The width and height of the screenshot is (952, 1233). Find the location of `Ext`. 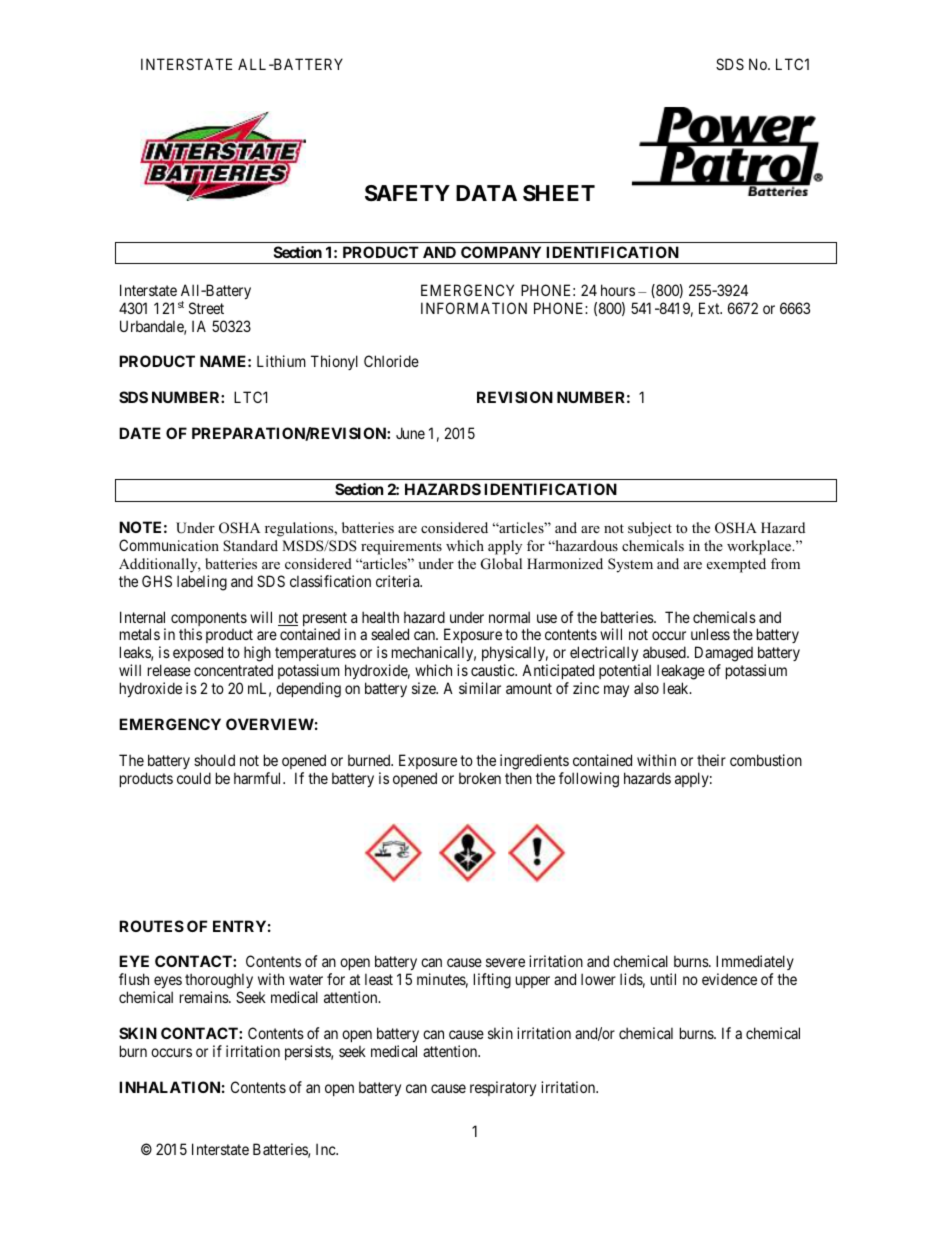

Ext is located at coordinates (710, 308).
